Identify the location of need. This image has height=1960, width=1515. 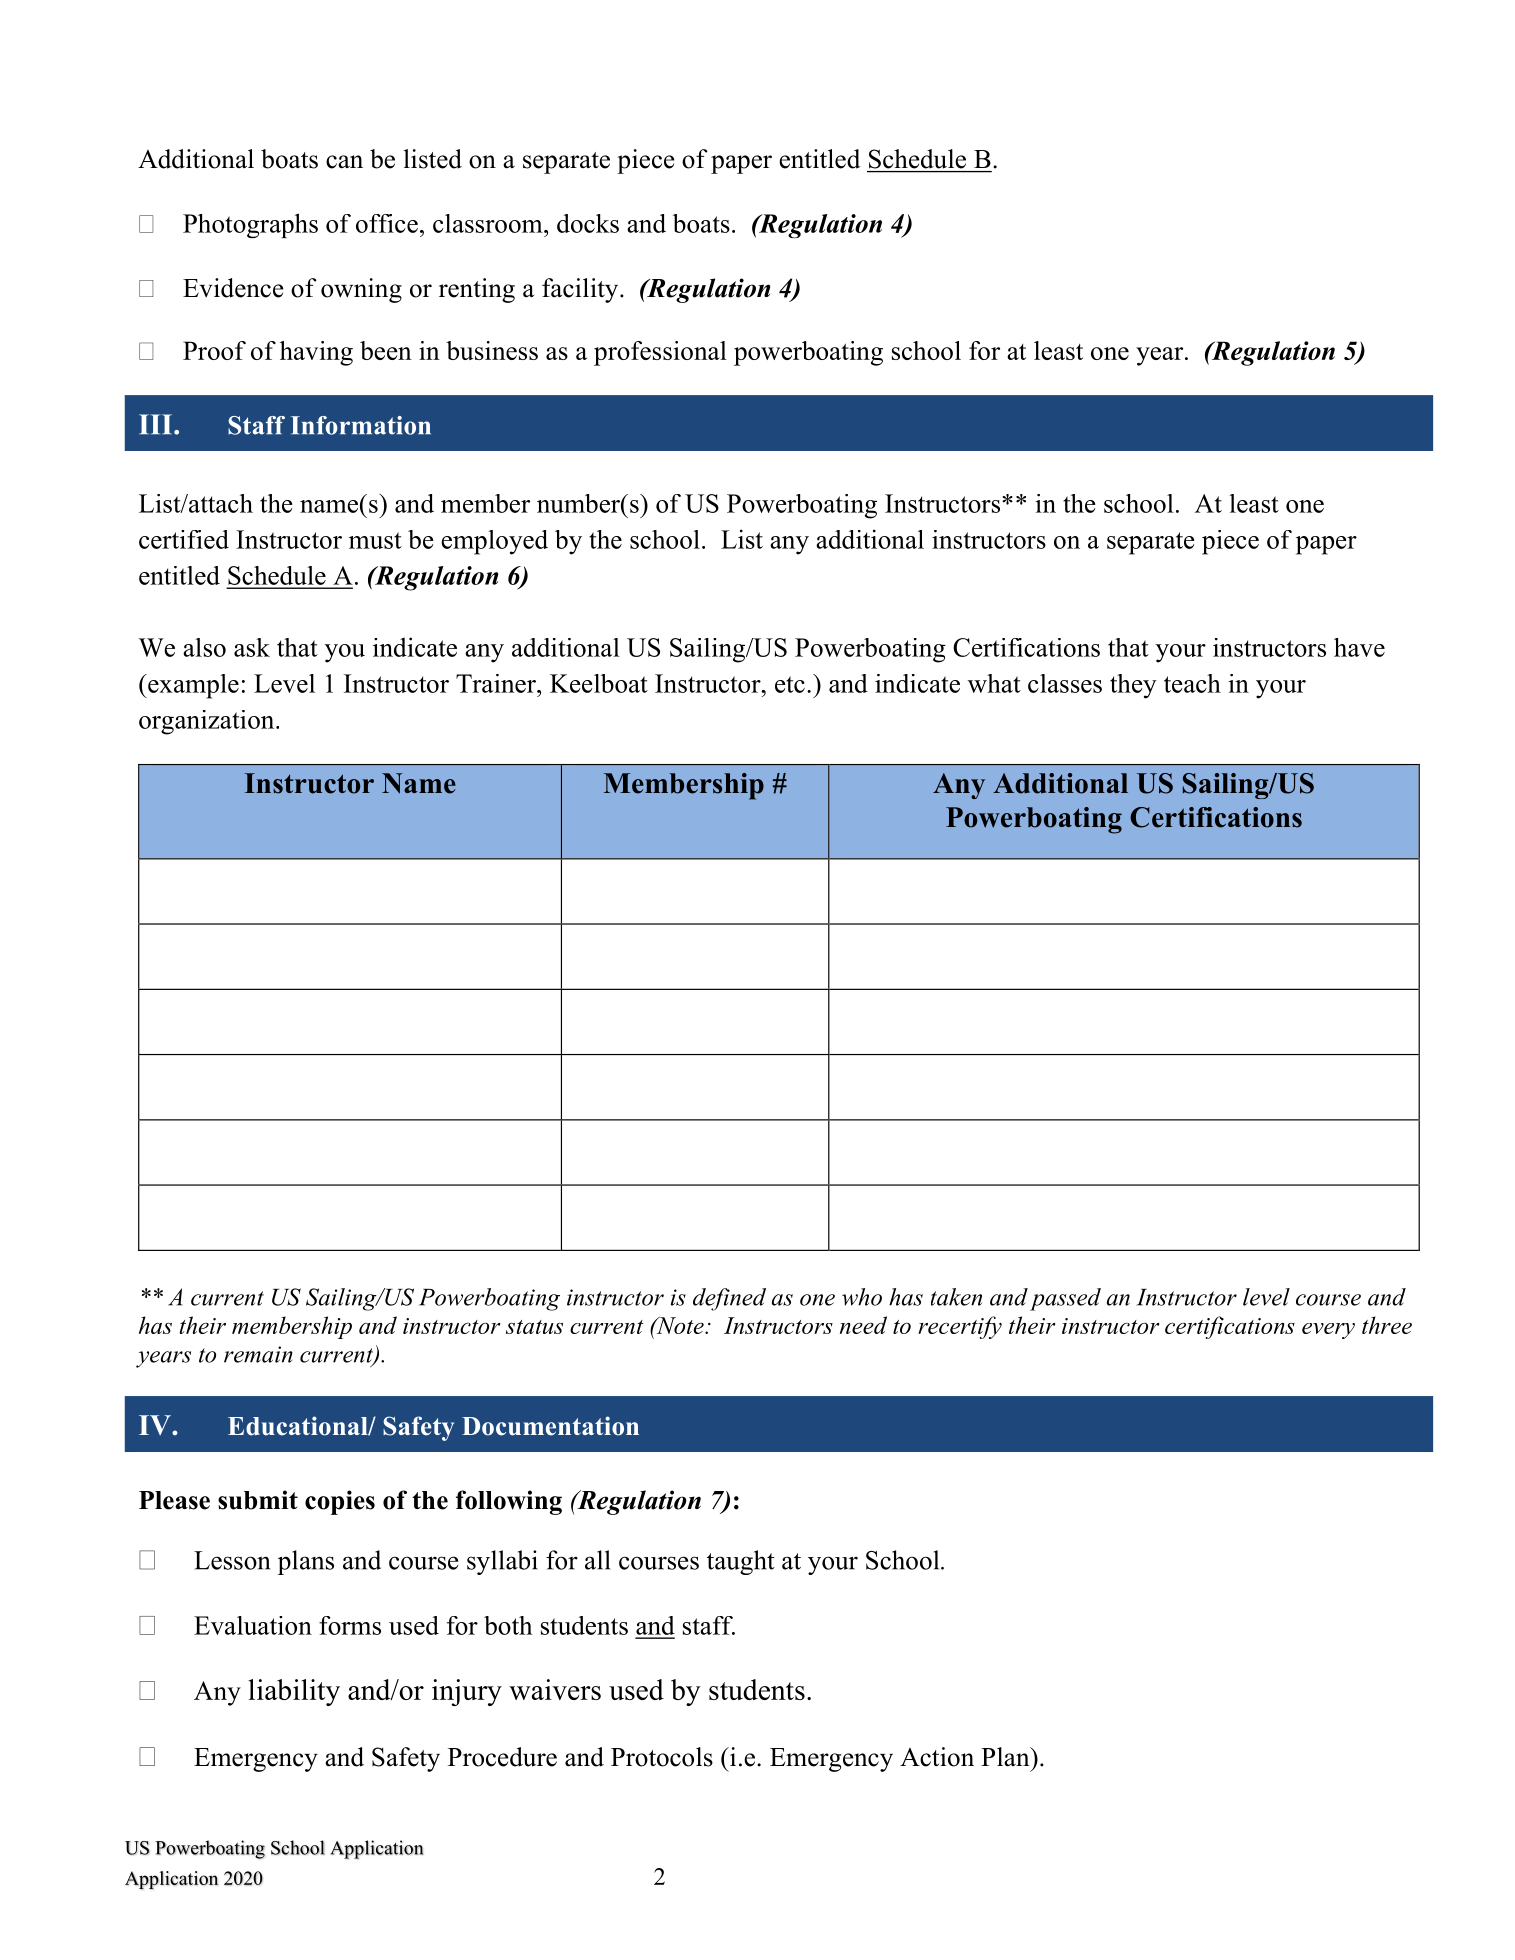
(863, 1325).
